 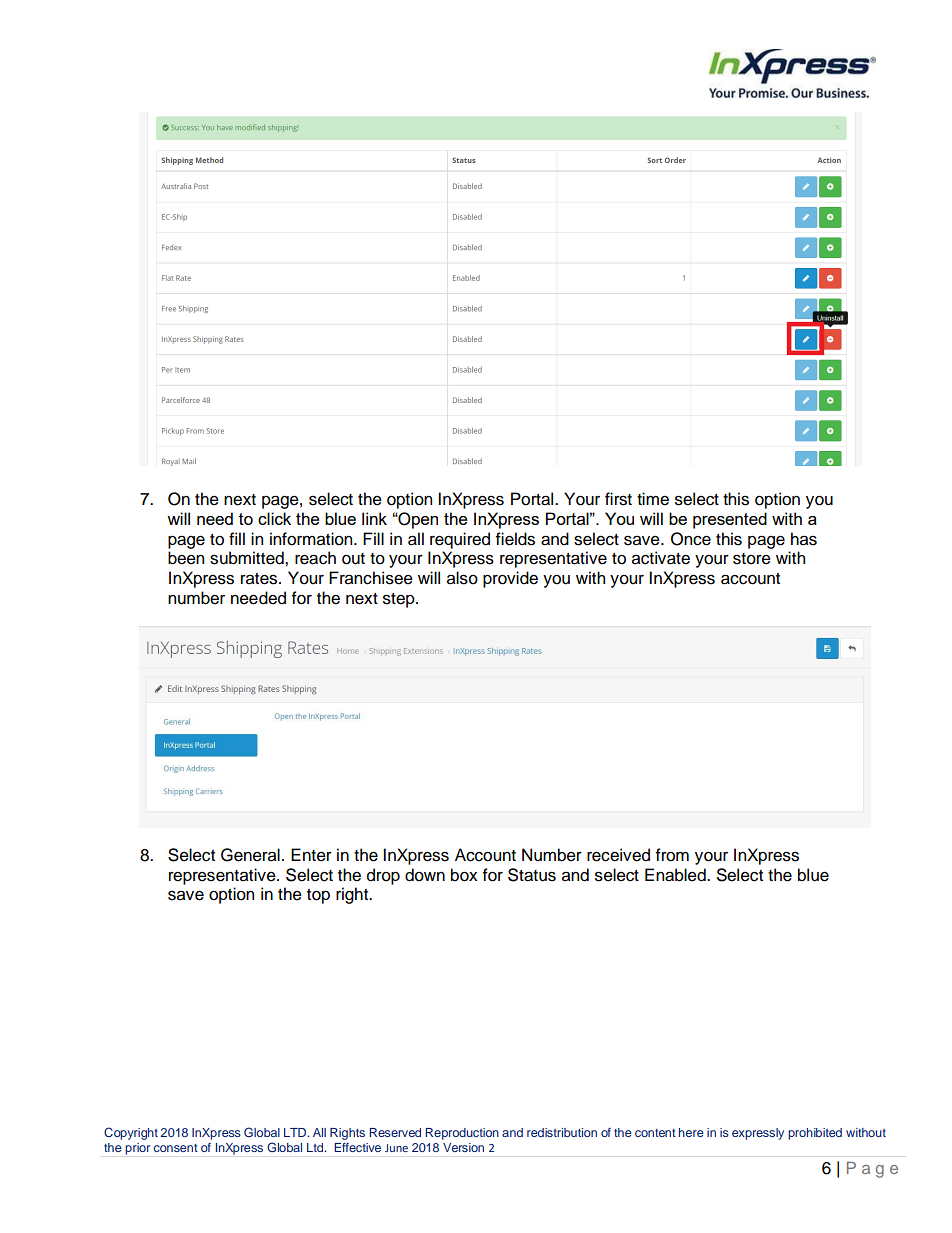 I want to click on required, so click(x=460, y=540).
